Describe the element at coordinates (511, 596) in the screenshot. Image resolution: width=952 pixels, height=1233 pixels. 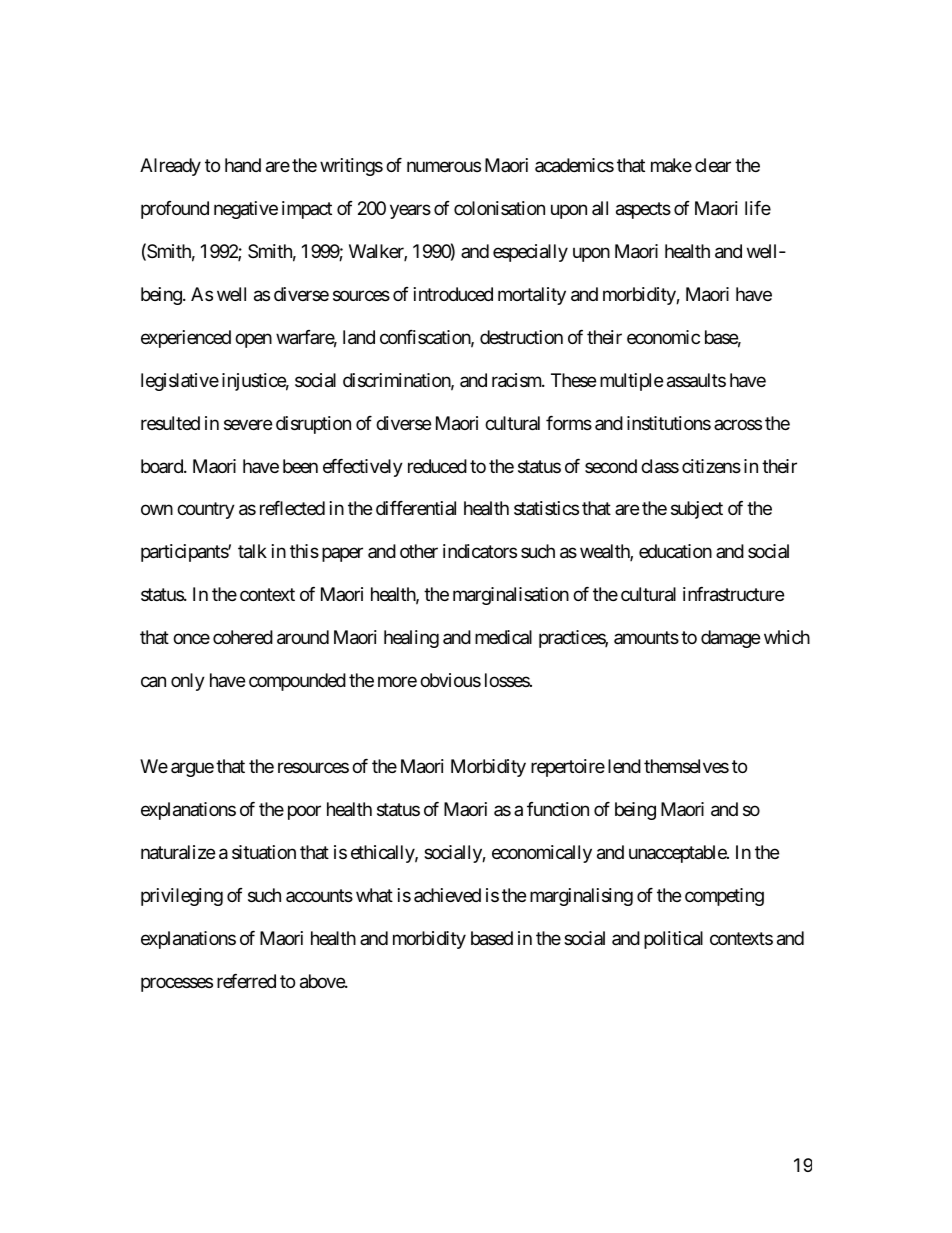
I see `marginalisation` at that location.
